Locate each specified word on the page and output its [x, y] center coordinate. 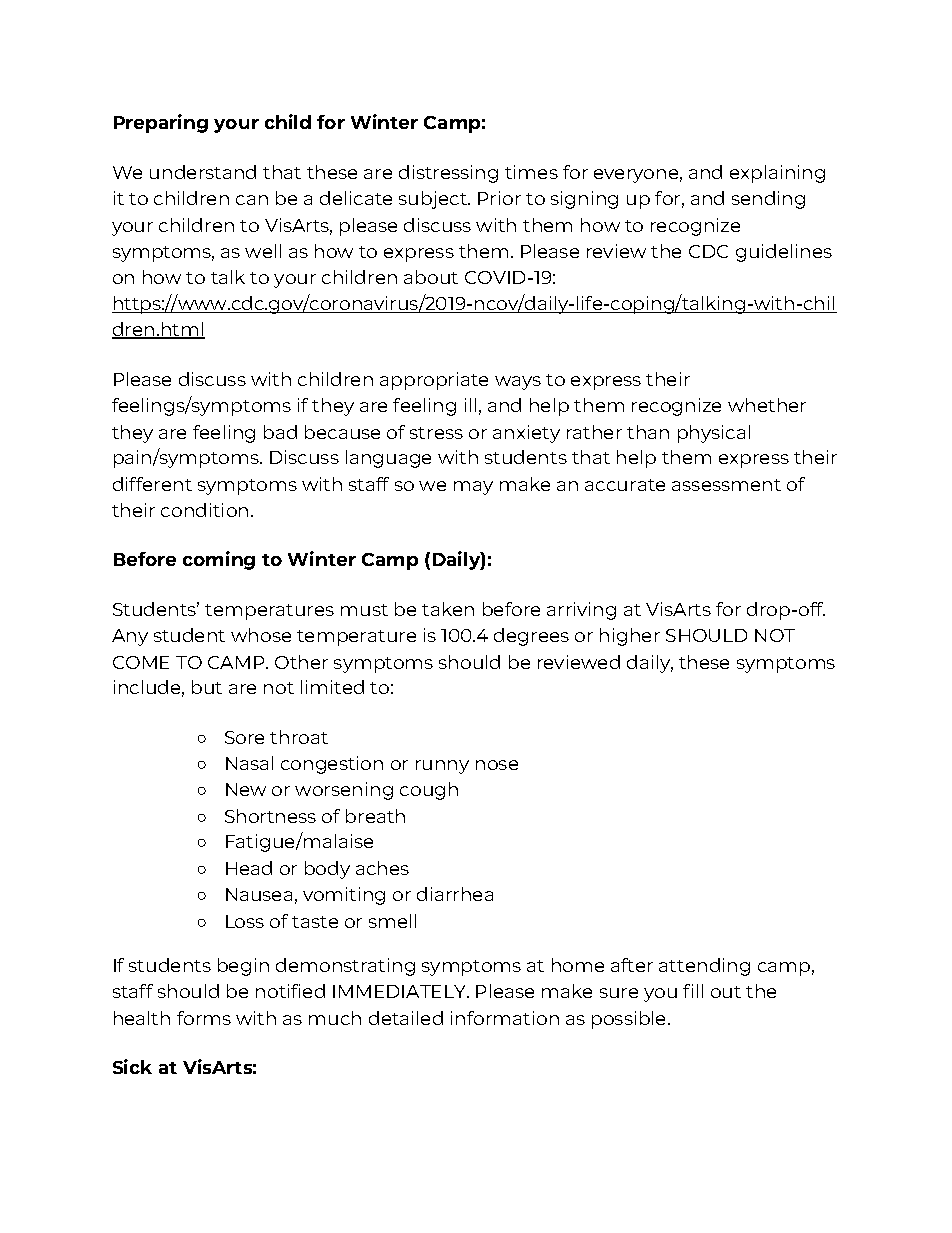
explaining [777, 174]
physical [714, 434]
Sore [244, 737]
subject [434, 200]
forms [204, 1018]
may [473, 488]
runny [442, 767]
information [505, 1018]
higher [630, 637]
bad [280, 432]
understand [203, 172]
